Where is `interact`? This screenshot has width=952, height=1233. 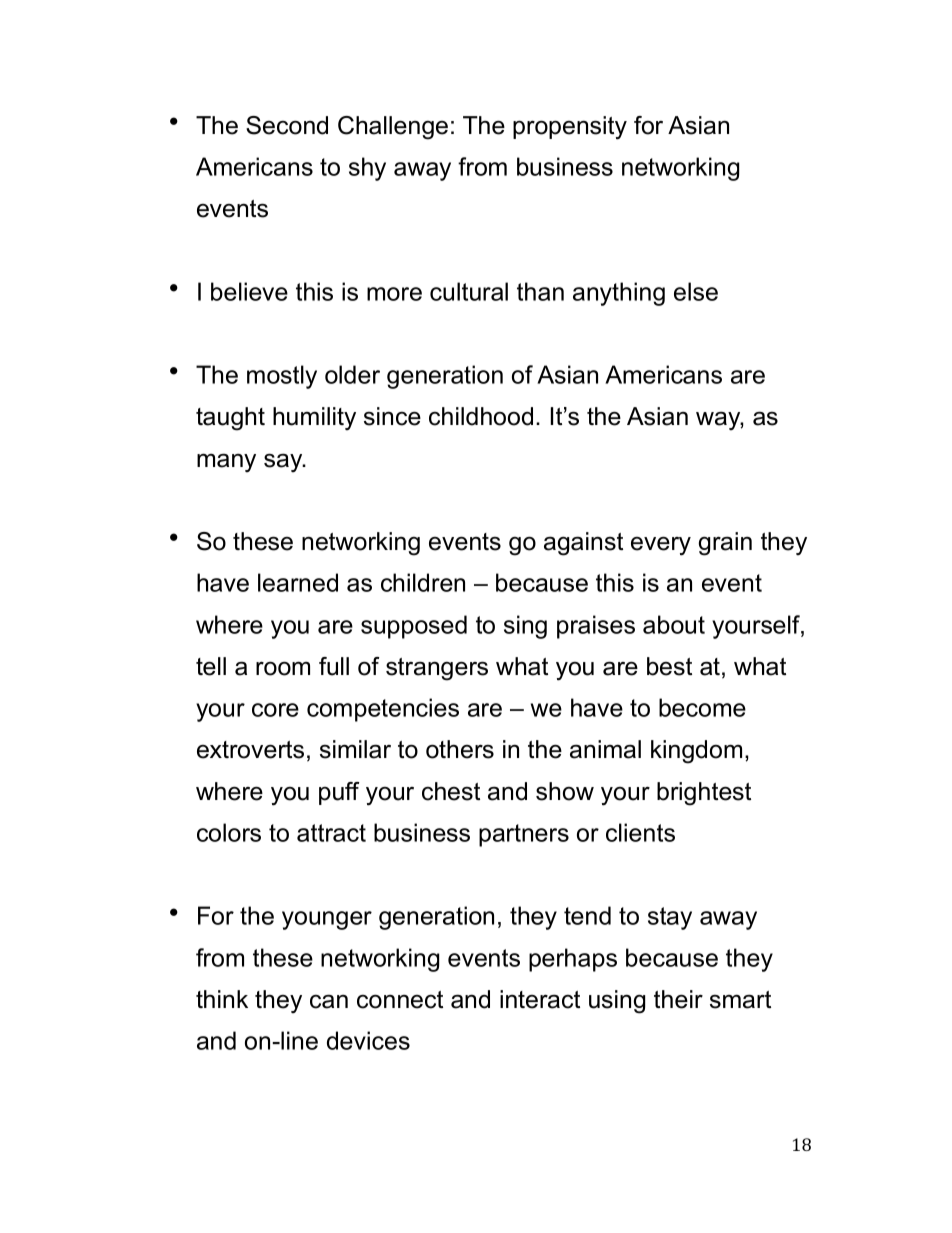 interact is located at coordinates (540, 999).
